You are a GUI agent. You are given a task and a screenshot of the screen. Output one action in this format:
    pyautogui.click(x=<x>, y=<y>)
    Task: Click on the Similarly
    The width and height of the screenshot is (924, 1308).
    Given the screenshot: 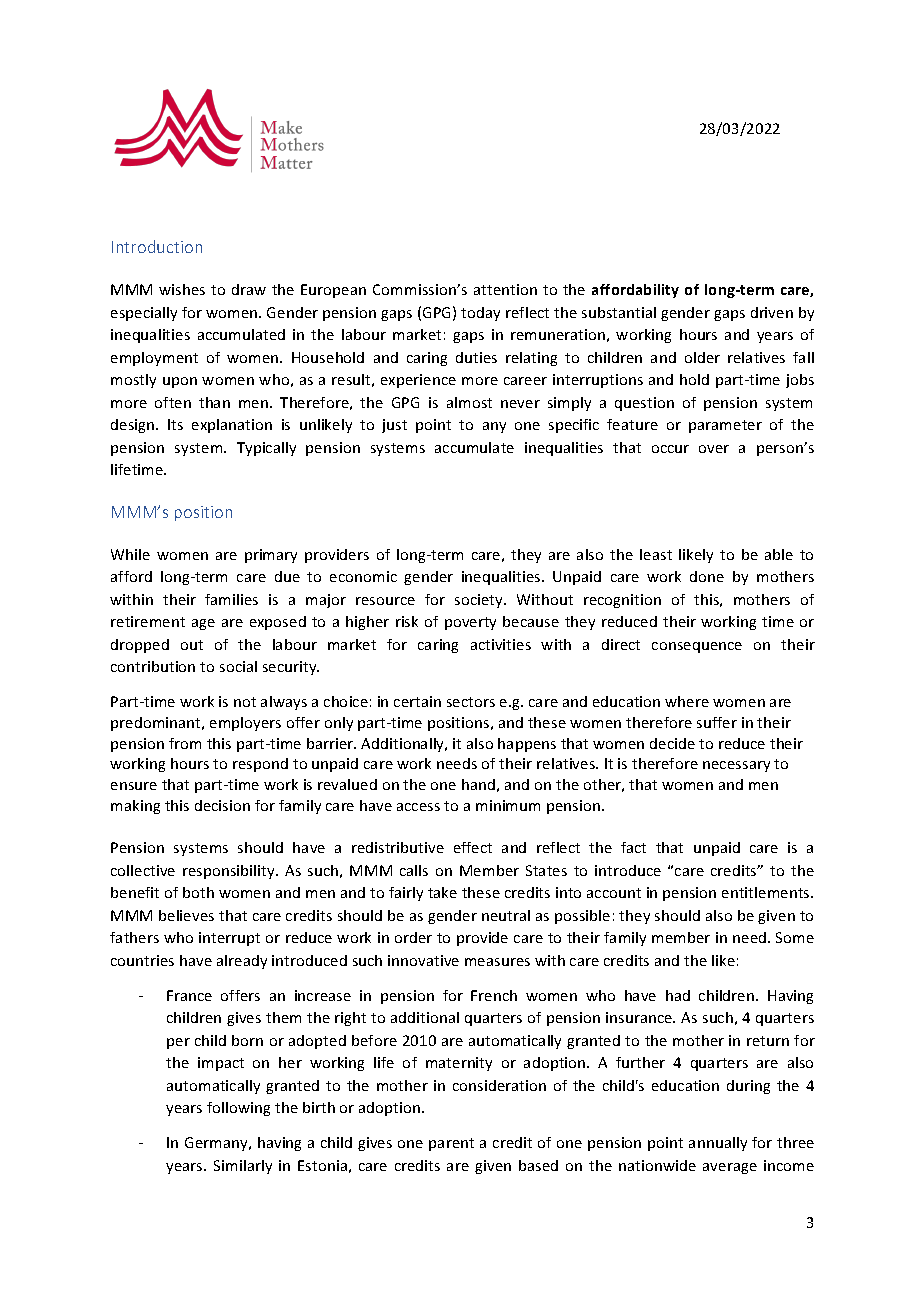 What is the action you would take?
    pyautogui.click(x=243, y=1167)
